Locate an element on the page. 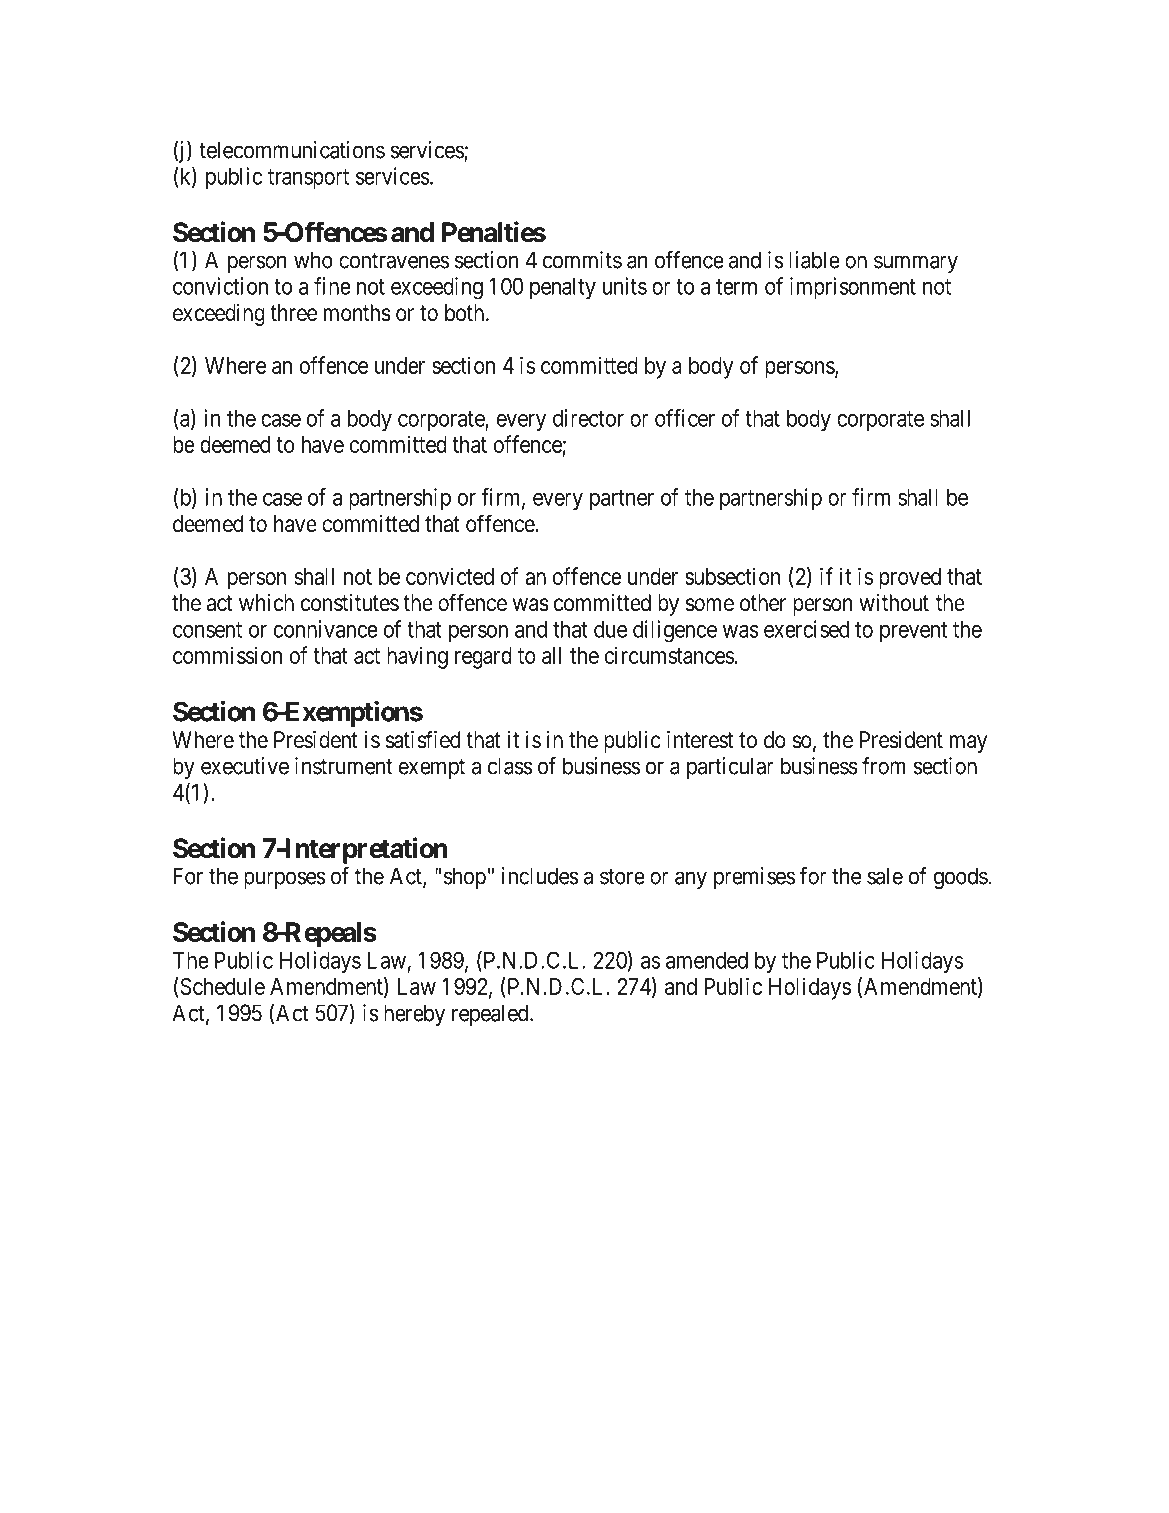  summary is located at coordinates (916, 264).
